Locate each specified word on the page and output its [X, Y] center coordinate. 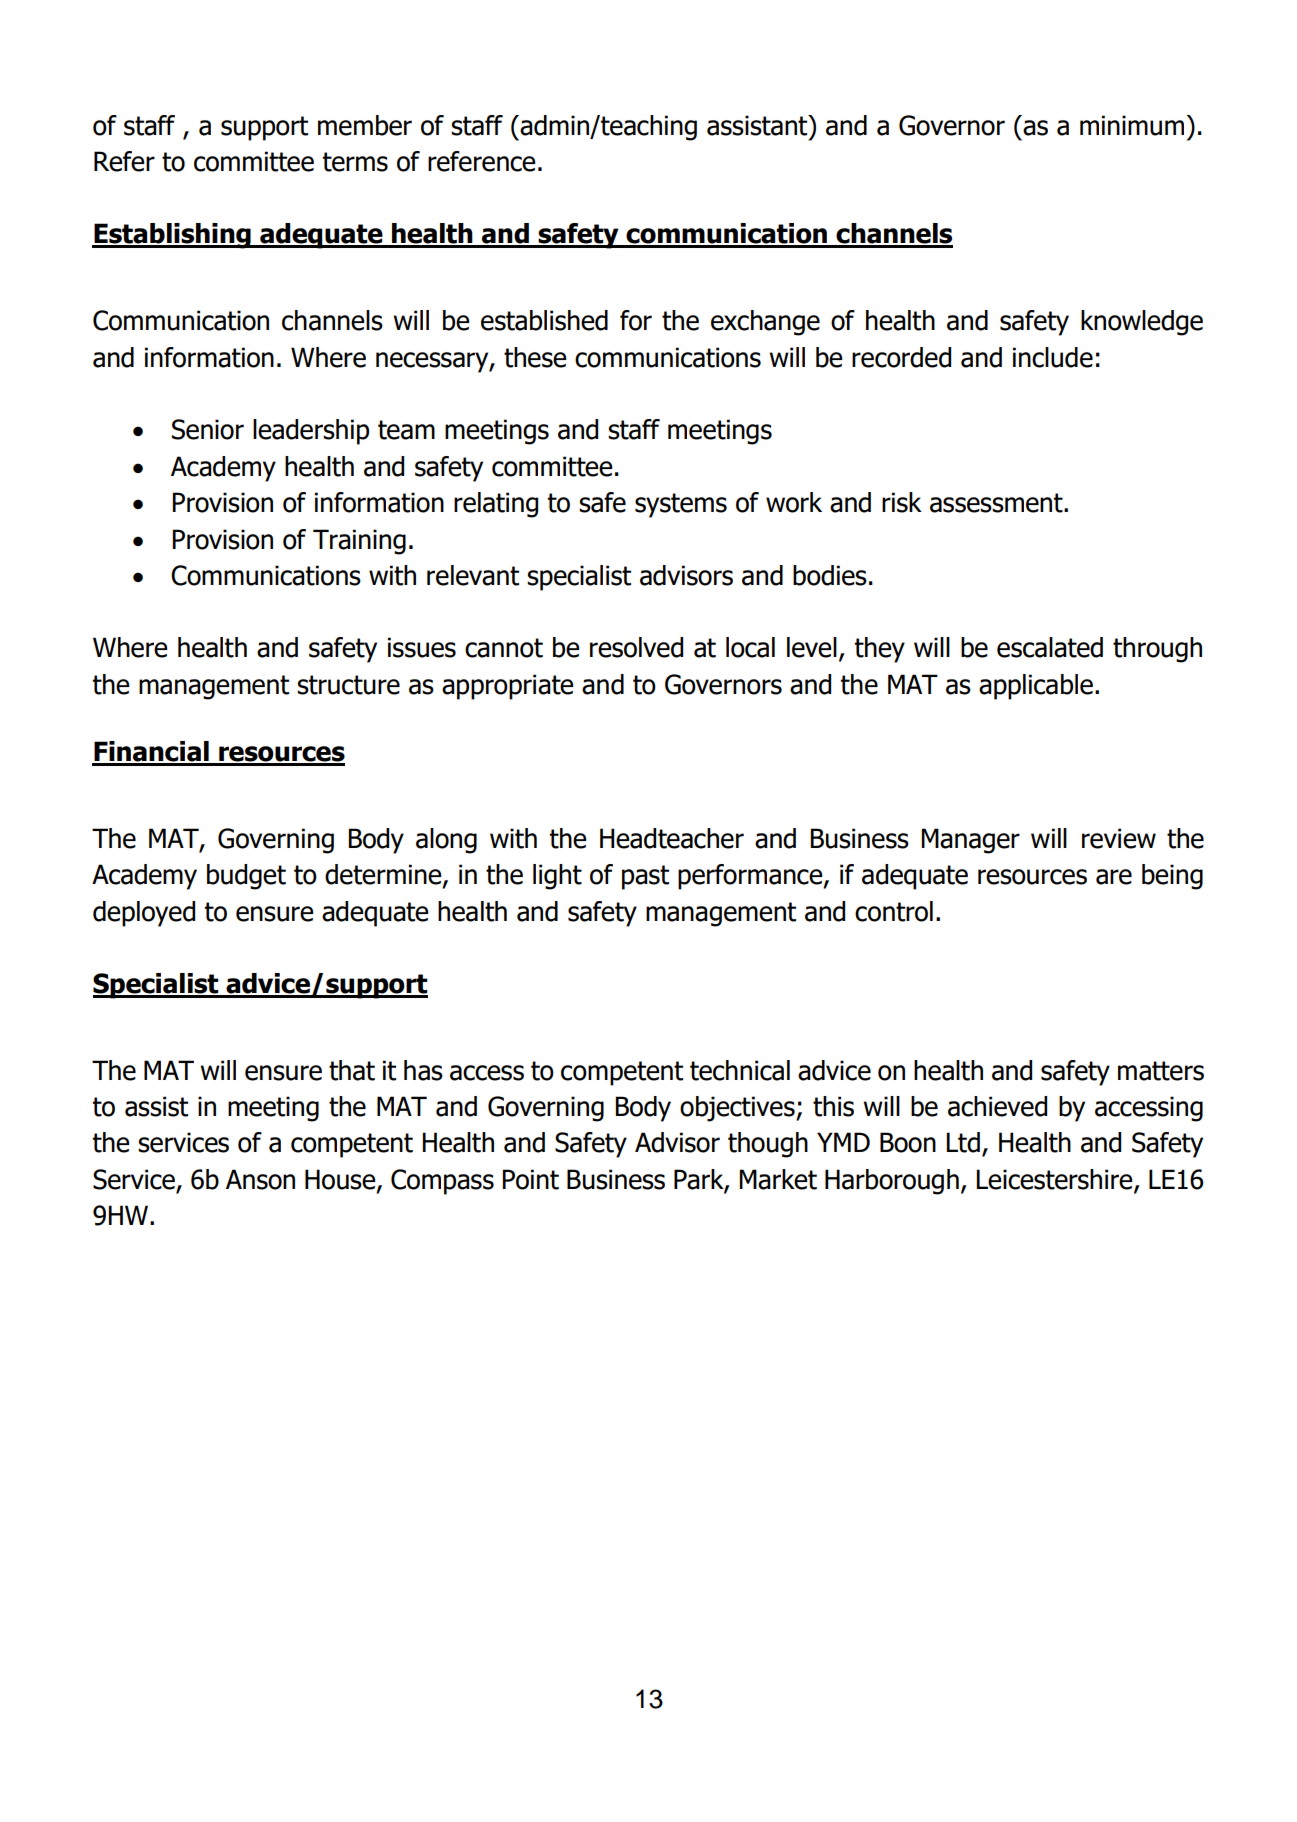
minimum [1133, 125]
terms [355, 162]
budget [246, 877]
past [645, 877]
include [1053, 357]
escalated [1050, 647]
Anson [260, 1179]
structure [348, 685]
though [768, 1145]
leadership [311, 432]
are [1114, 877]
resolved [636, 647]
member [365, 125]
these [535, 357]
